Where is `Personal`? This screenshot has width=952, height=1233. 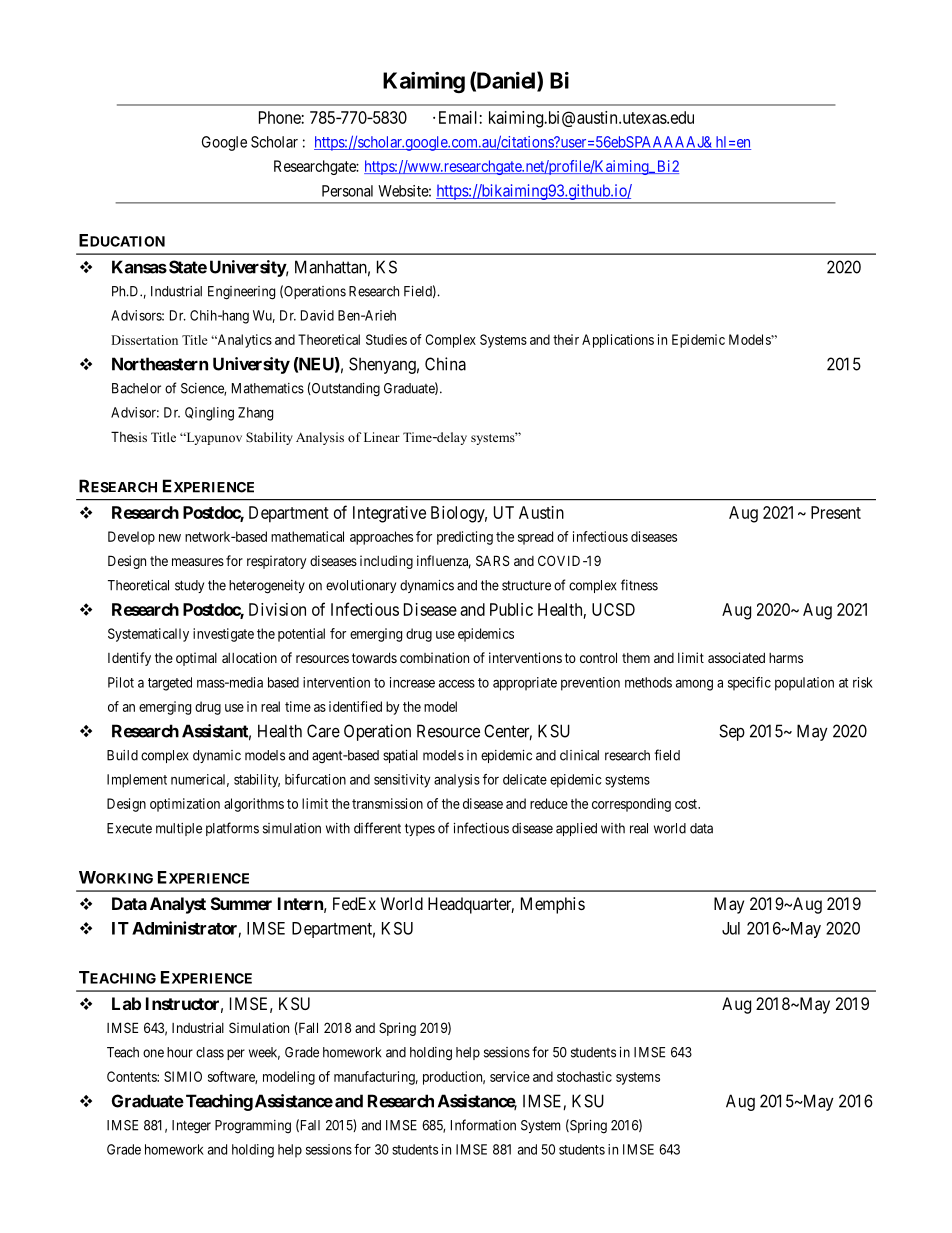 Personal is located at coordinates (347, 191).
